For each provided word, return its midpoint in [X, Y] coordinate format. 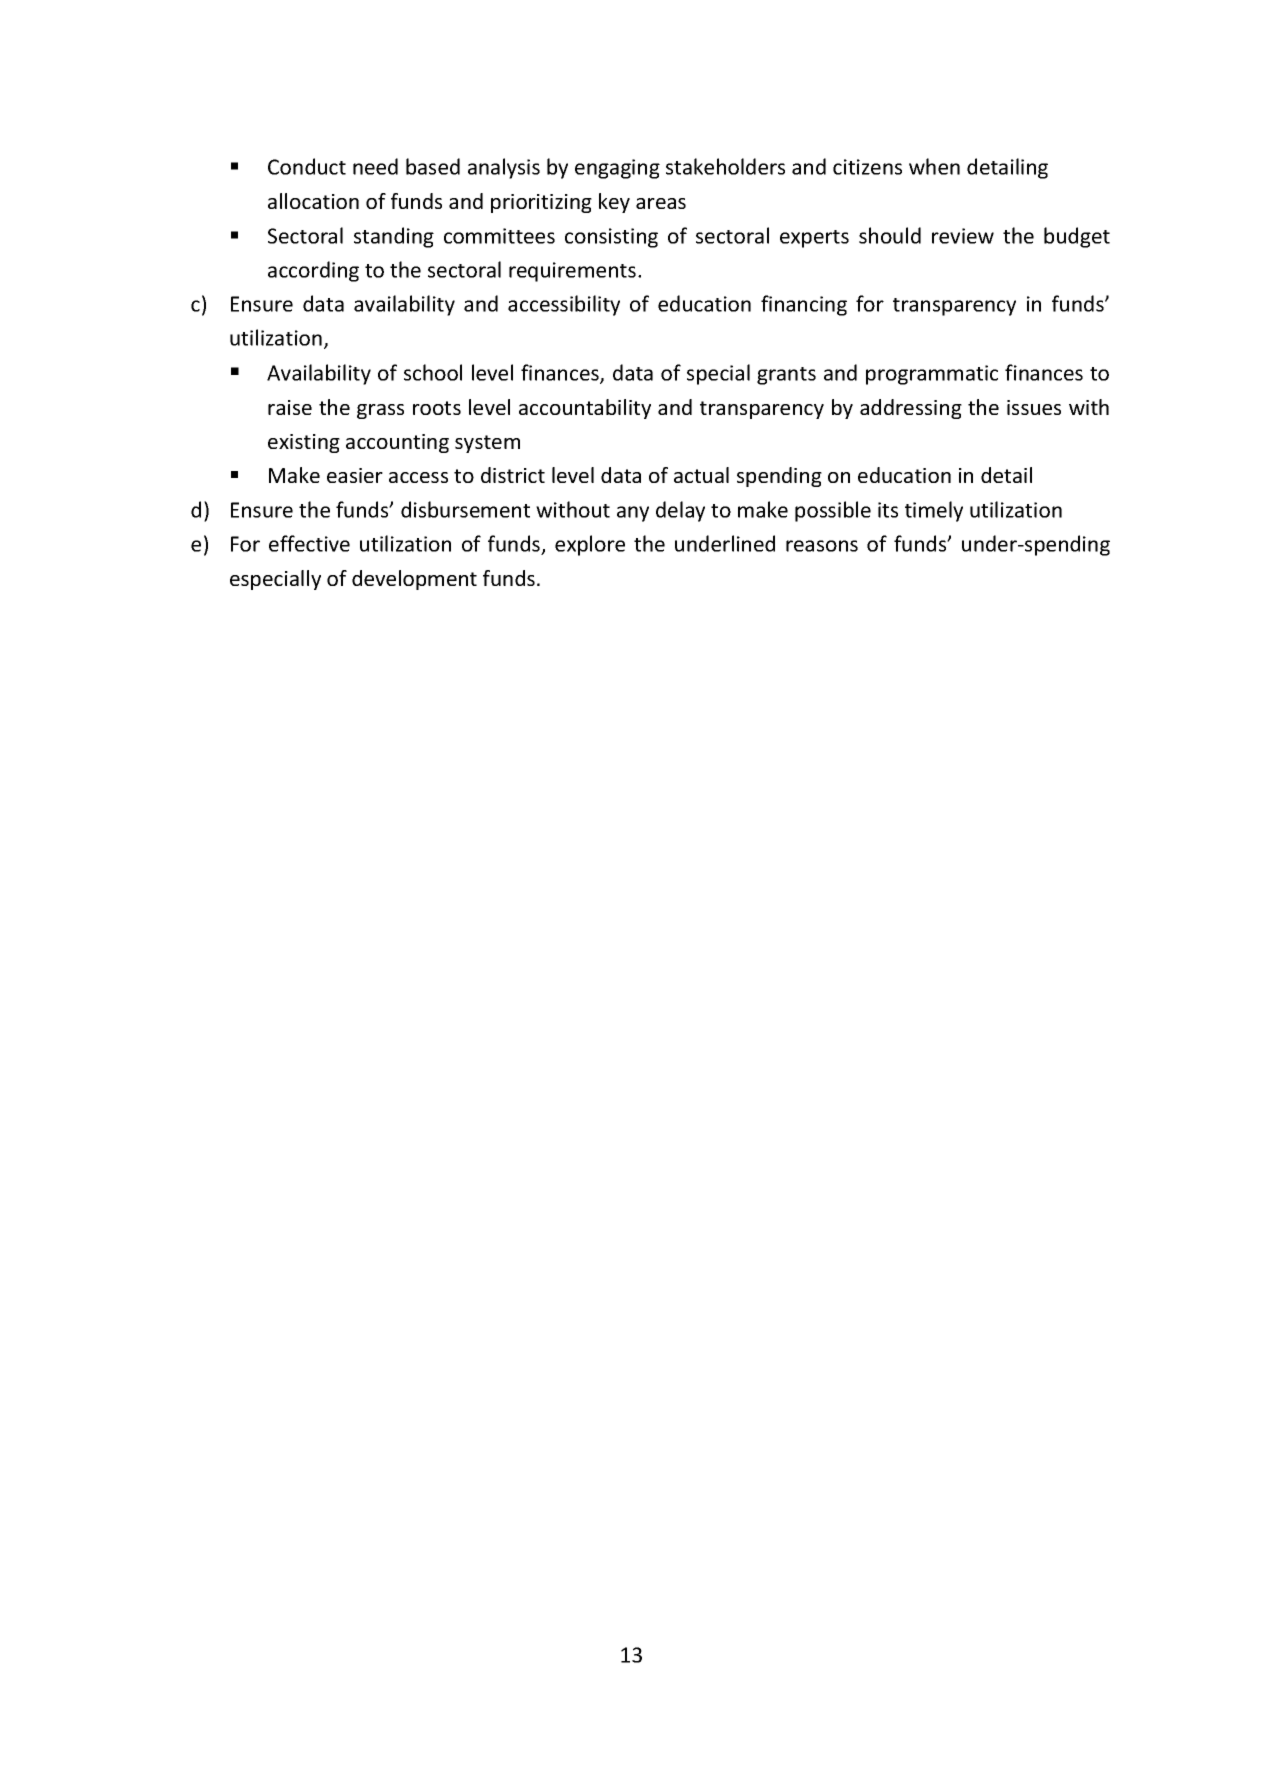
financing [804, 305]
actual [701, 475]
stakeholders [725, 166]
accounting [397, 443]
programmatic [932, 375]
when [934, 166]
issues [1034, 407]
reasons [822, 546]
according [313, 271]
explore [590, 545]
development [414, 580]
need [375, 166]
